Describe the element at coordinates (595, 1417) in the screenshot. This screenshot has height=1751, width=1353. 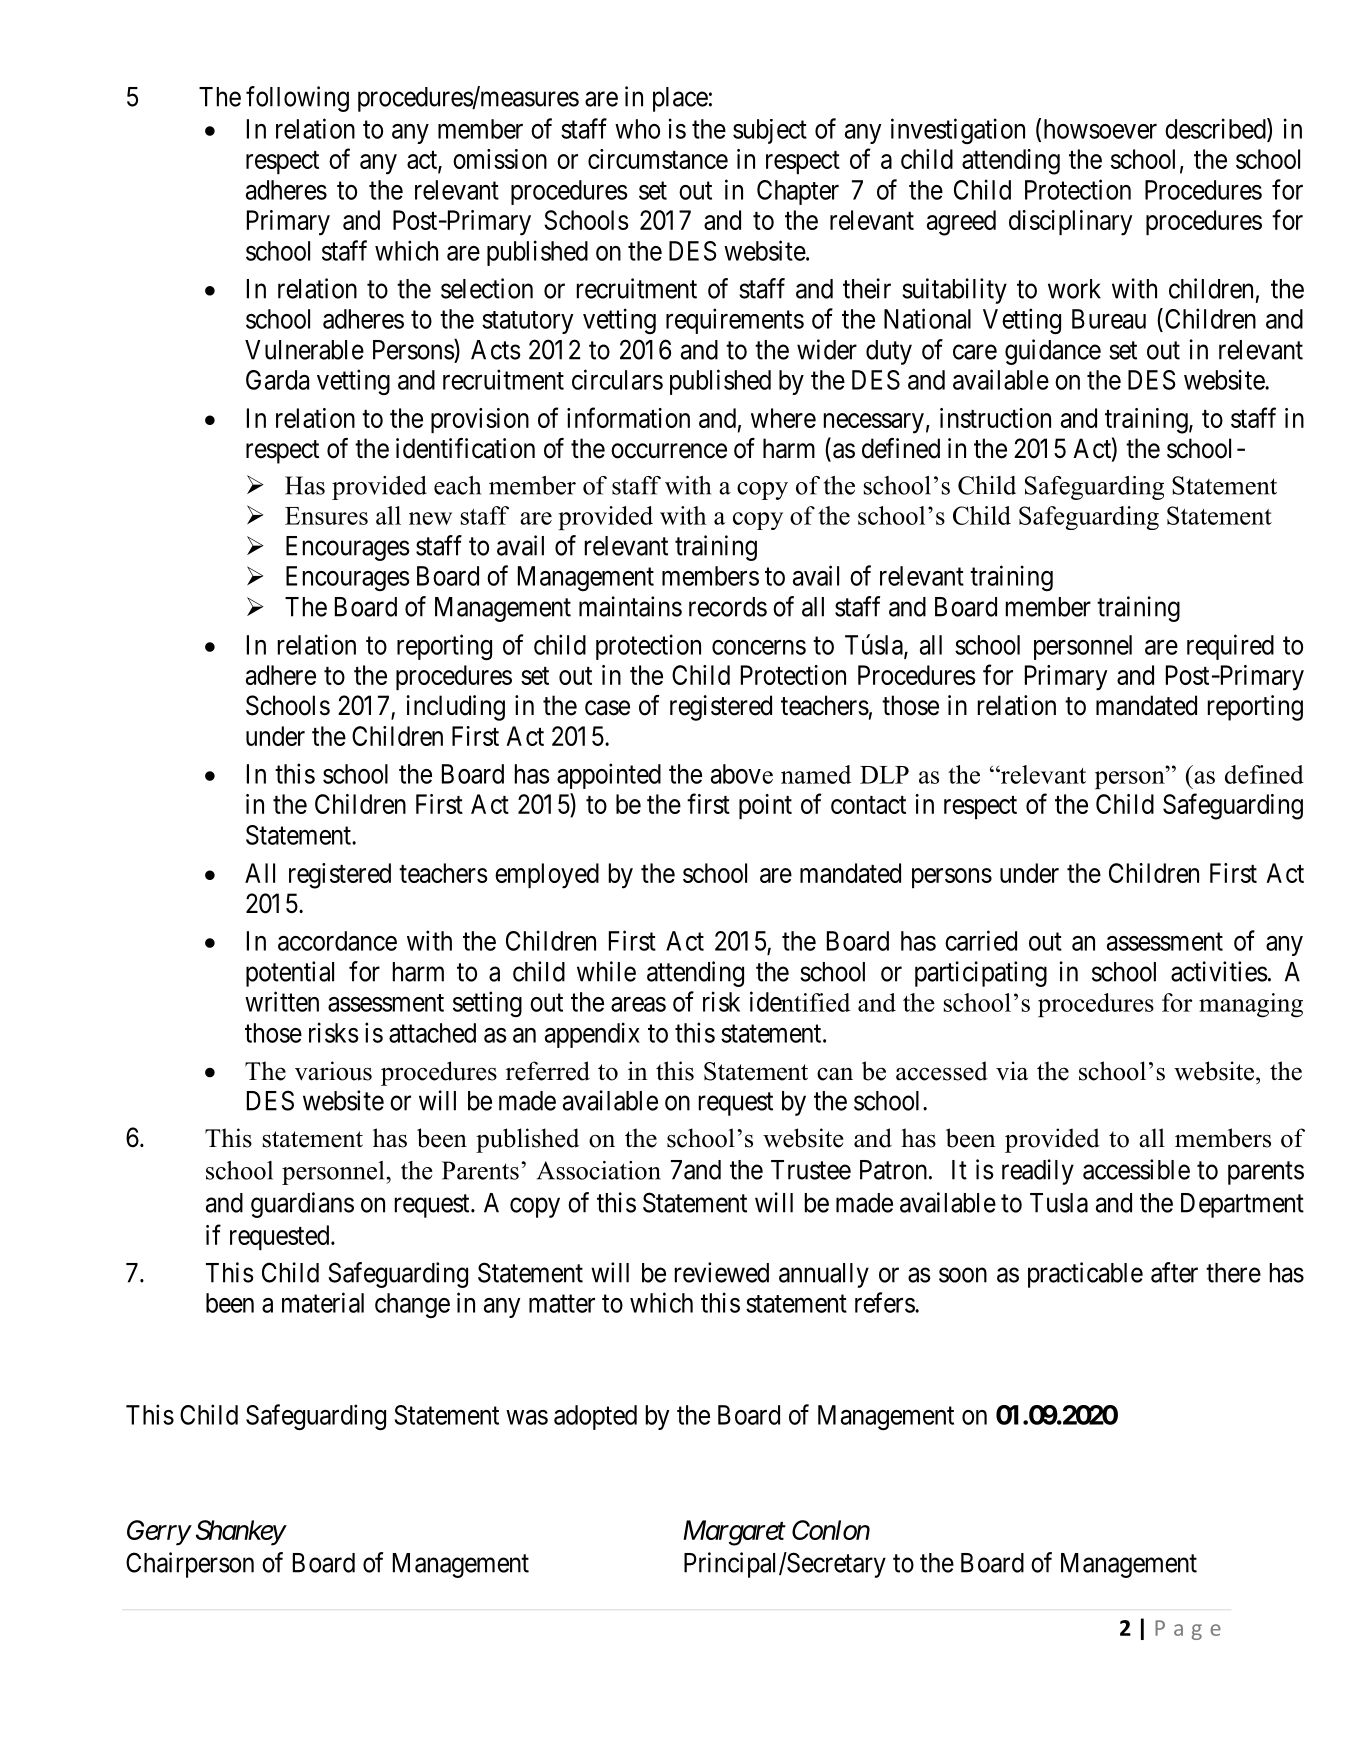
I see `adopted` at that location.
